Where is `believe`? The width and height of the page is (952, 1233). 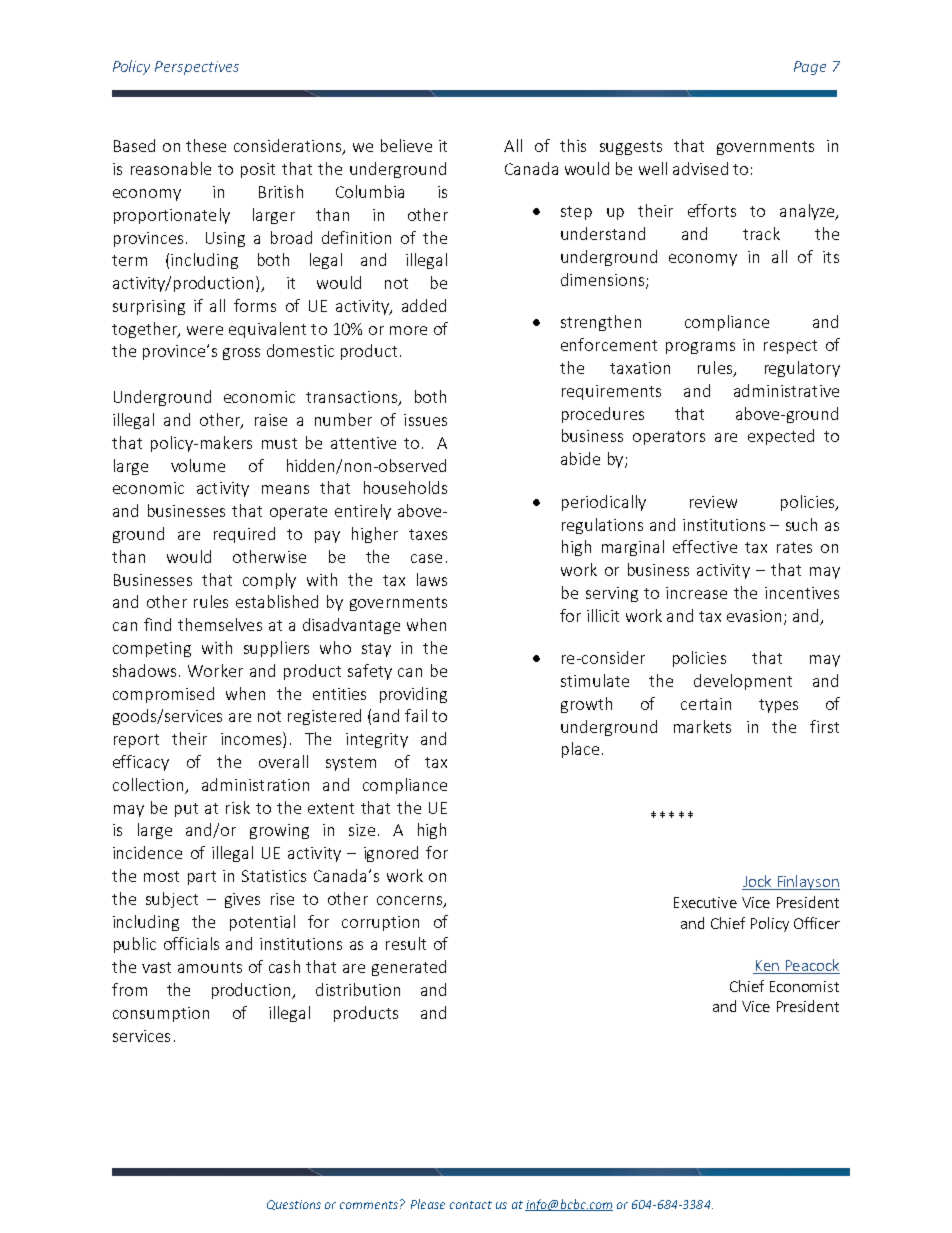
believe is located at coordinates (406, 145).
